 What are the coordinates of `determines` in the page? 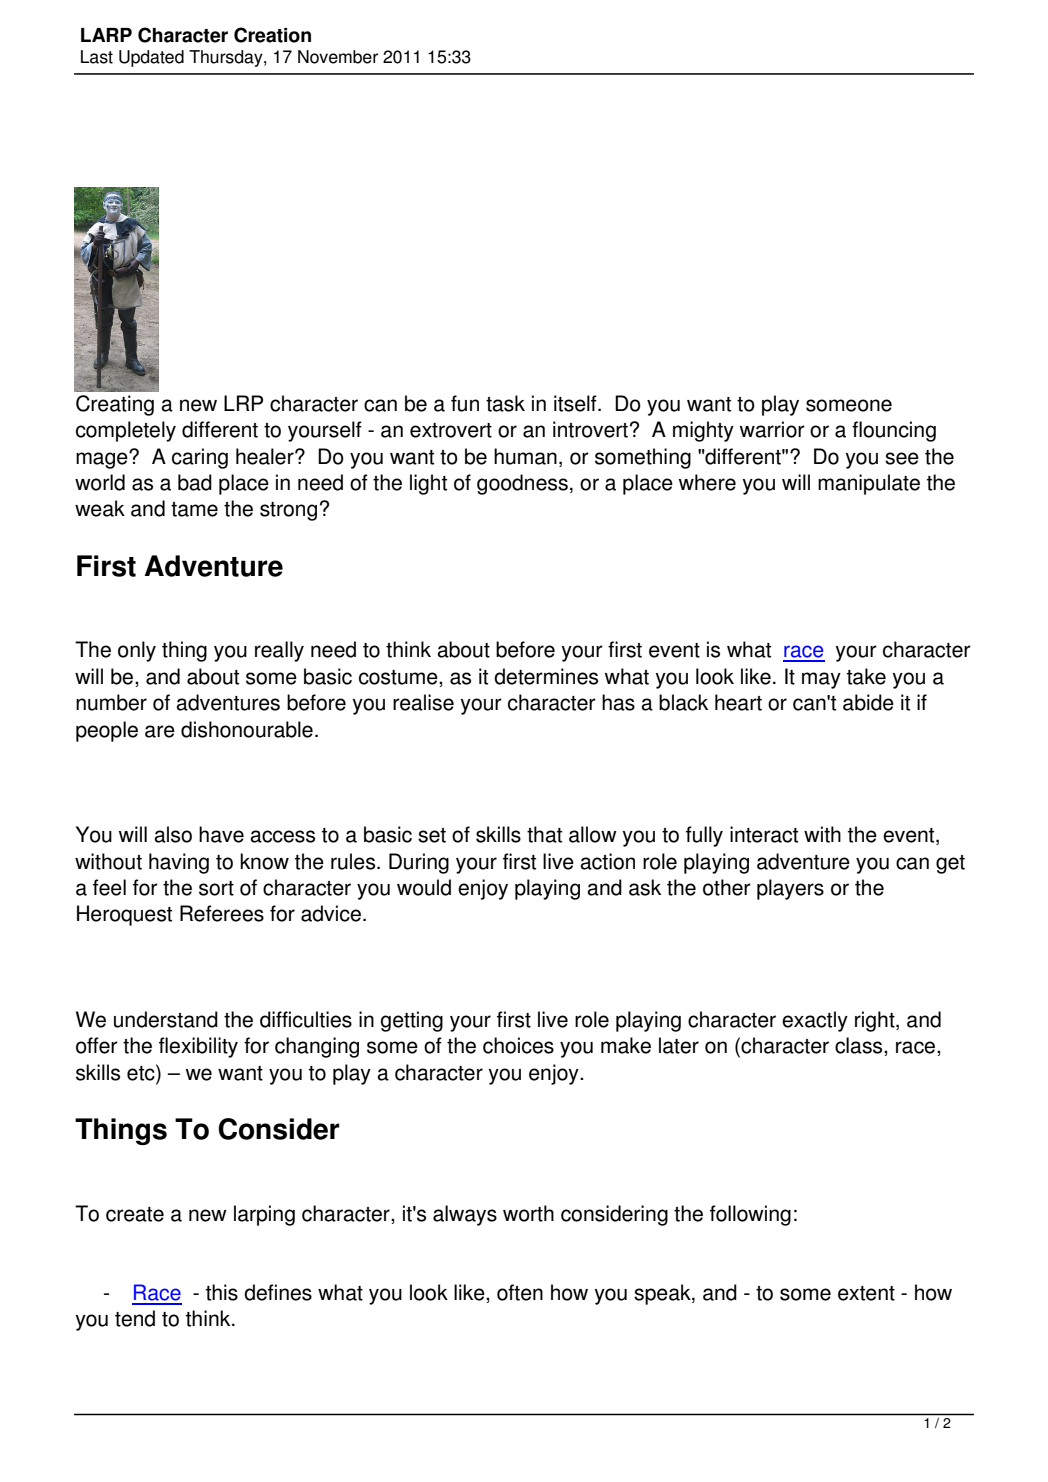 It's located at (546, 676).
